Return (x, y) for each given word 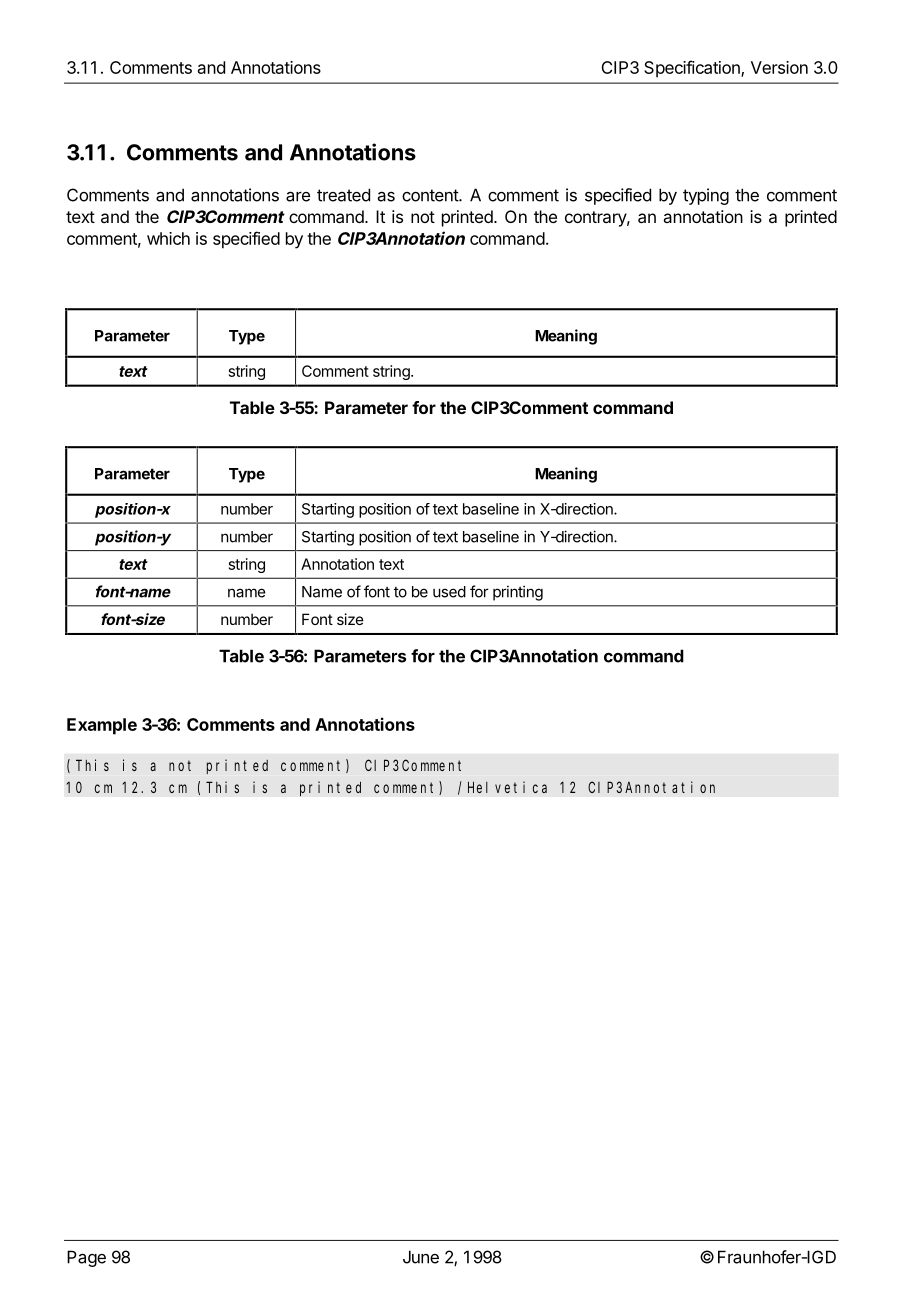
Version (779, 67)
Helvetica (507, 787)
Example (102, 726)
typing (706, 196)
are (298, 196)
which (168, 238)
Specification (693, 69)
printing (518, 593)
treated (343, 195)
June (421, 1257)
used (449, 592)
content (431, 195)
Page (86, 1258)
